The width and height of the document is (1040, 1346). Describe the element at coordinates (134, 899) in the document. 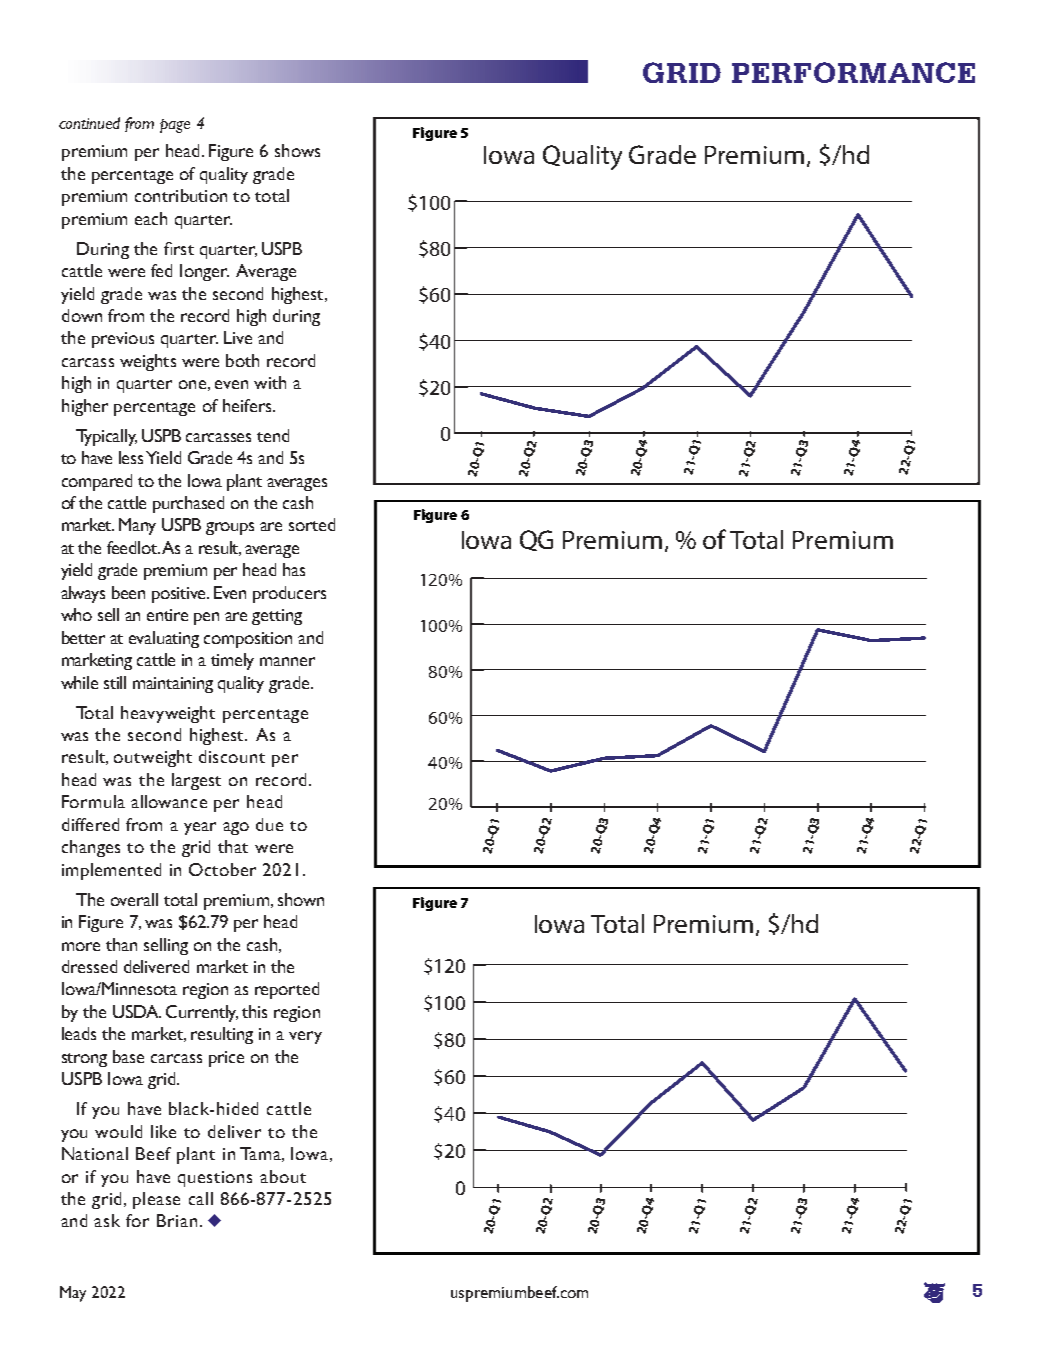

I see `overall` at that location.
